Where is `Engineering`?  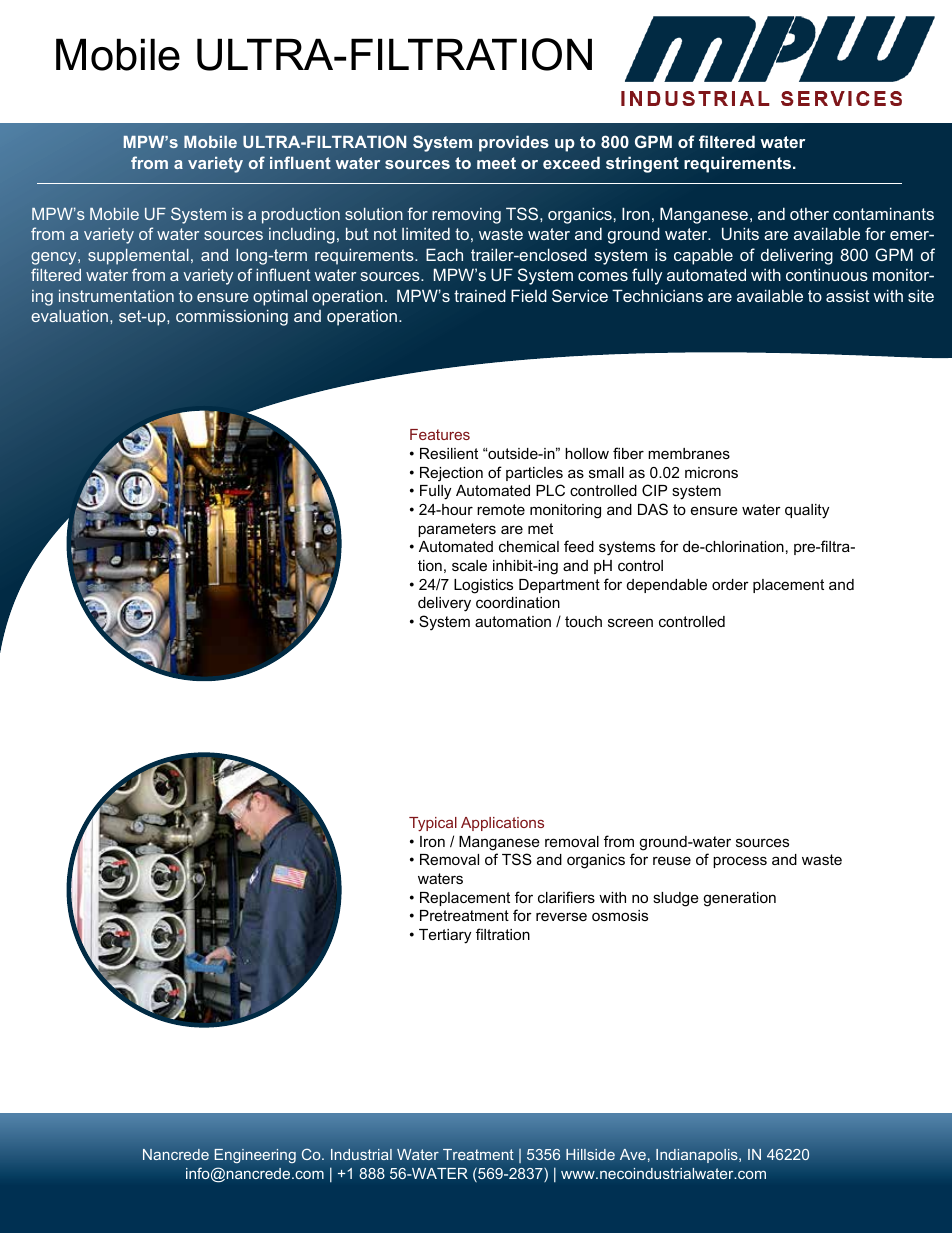
Engineering is located at coordinates (255, 1156).
